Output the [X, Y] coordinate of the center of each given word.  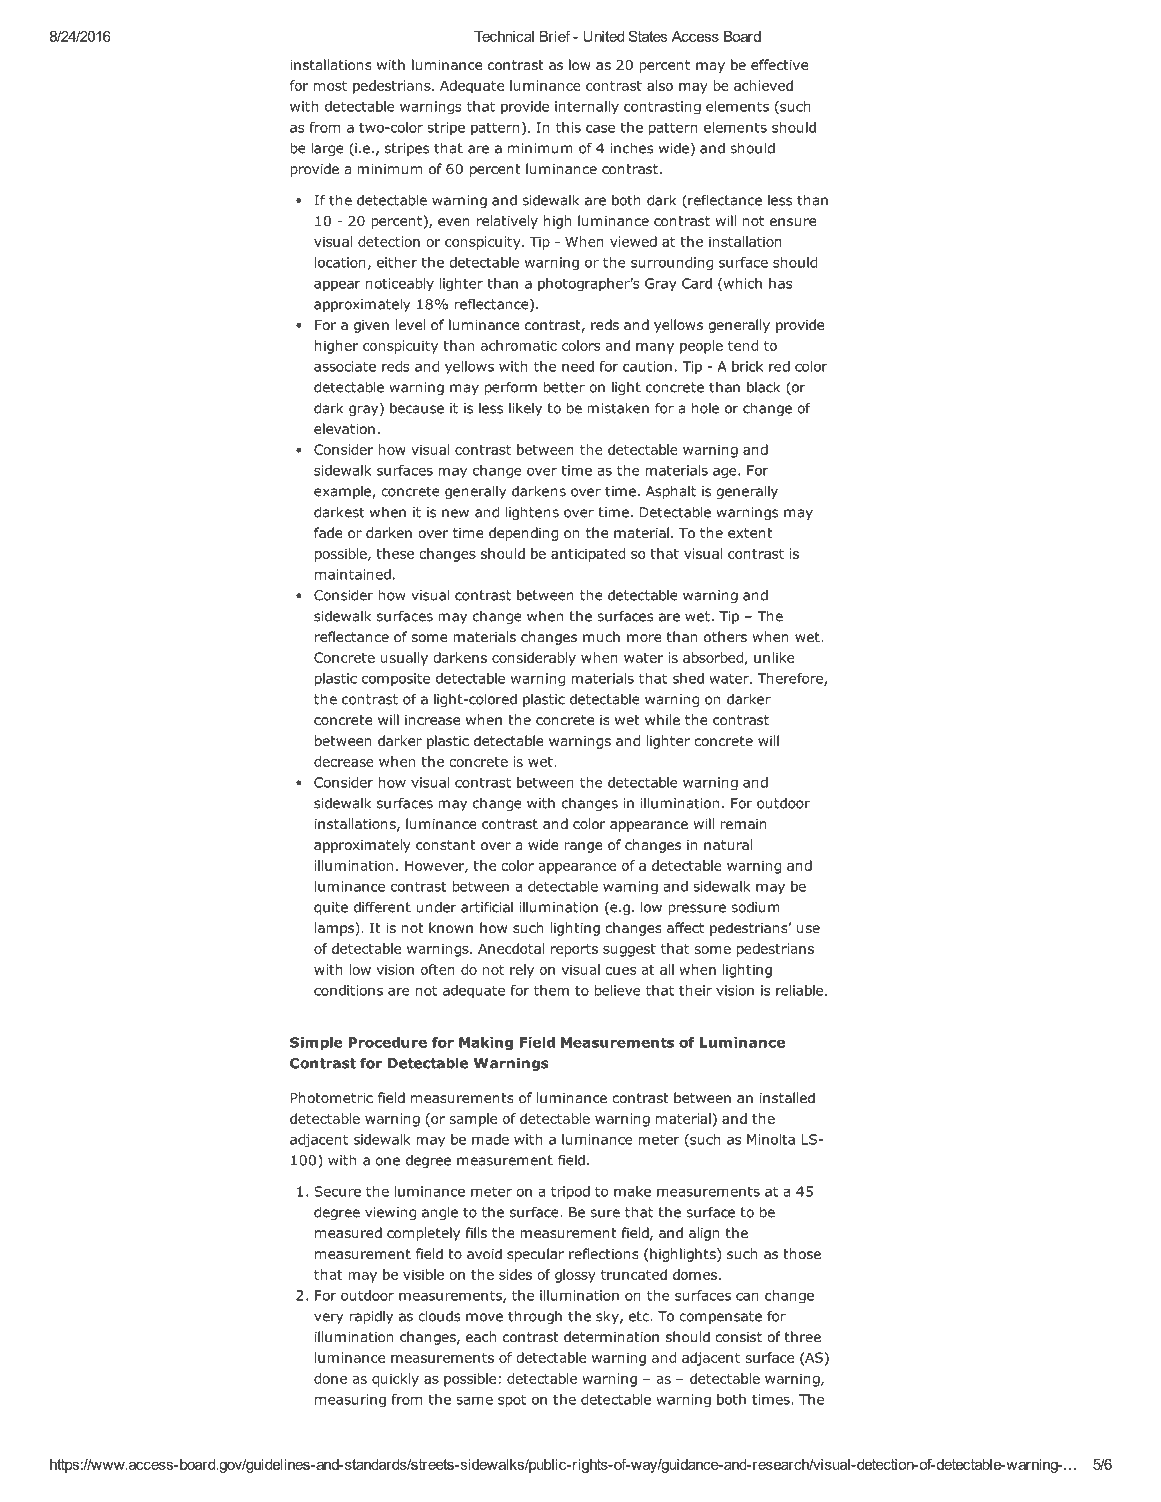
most [330, 86]
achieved [763, 85]
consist [738, 1337]
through [535, 1317]
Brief [555, 36]
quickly [395, 1380]
